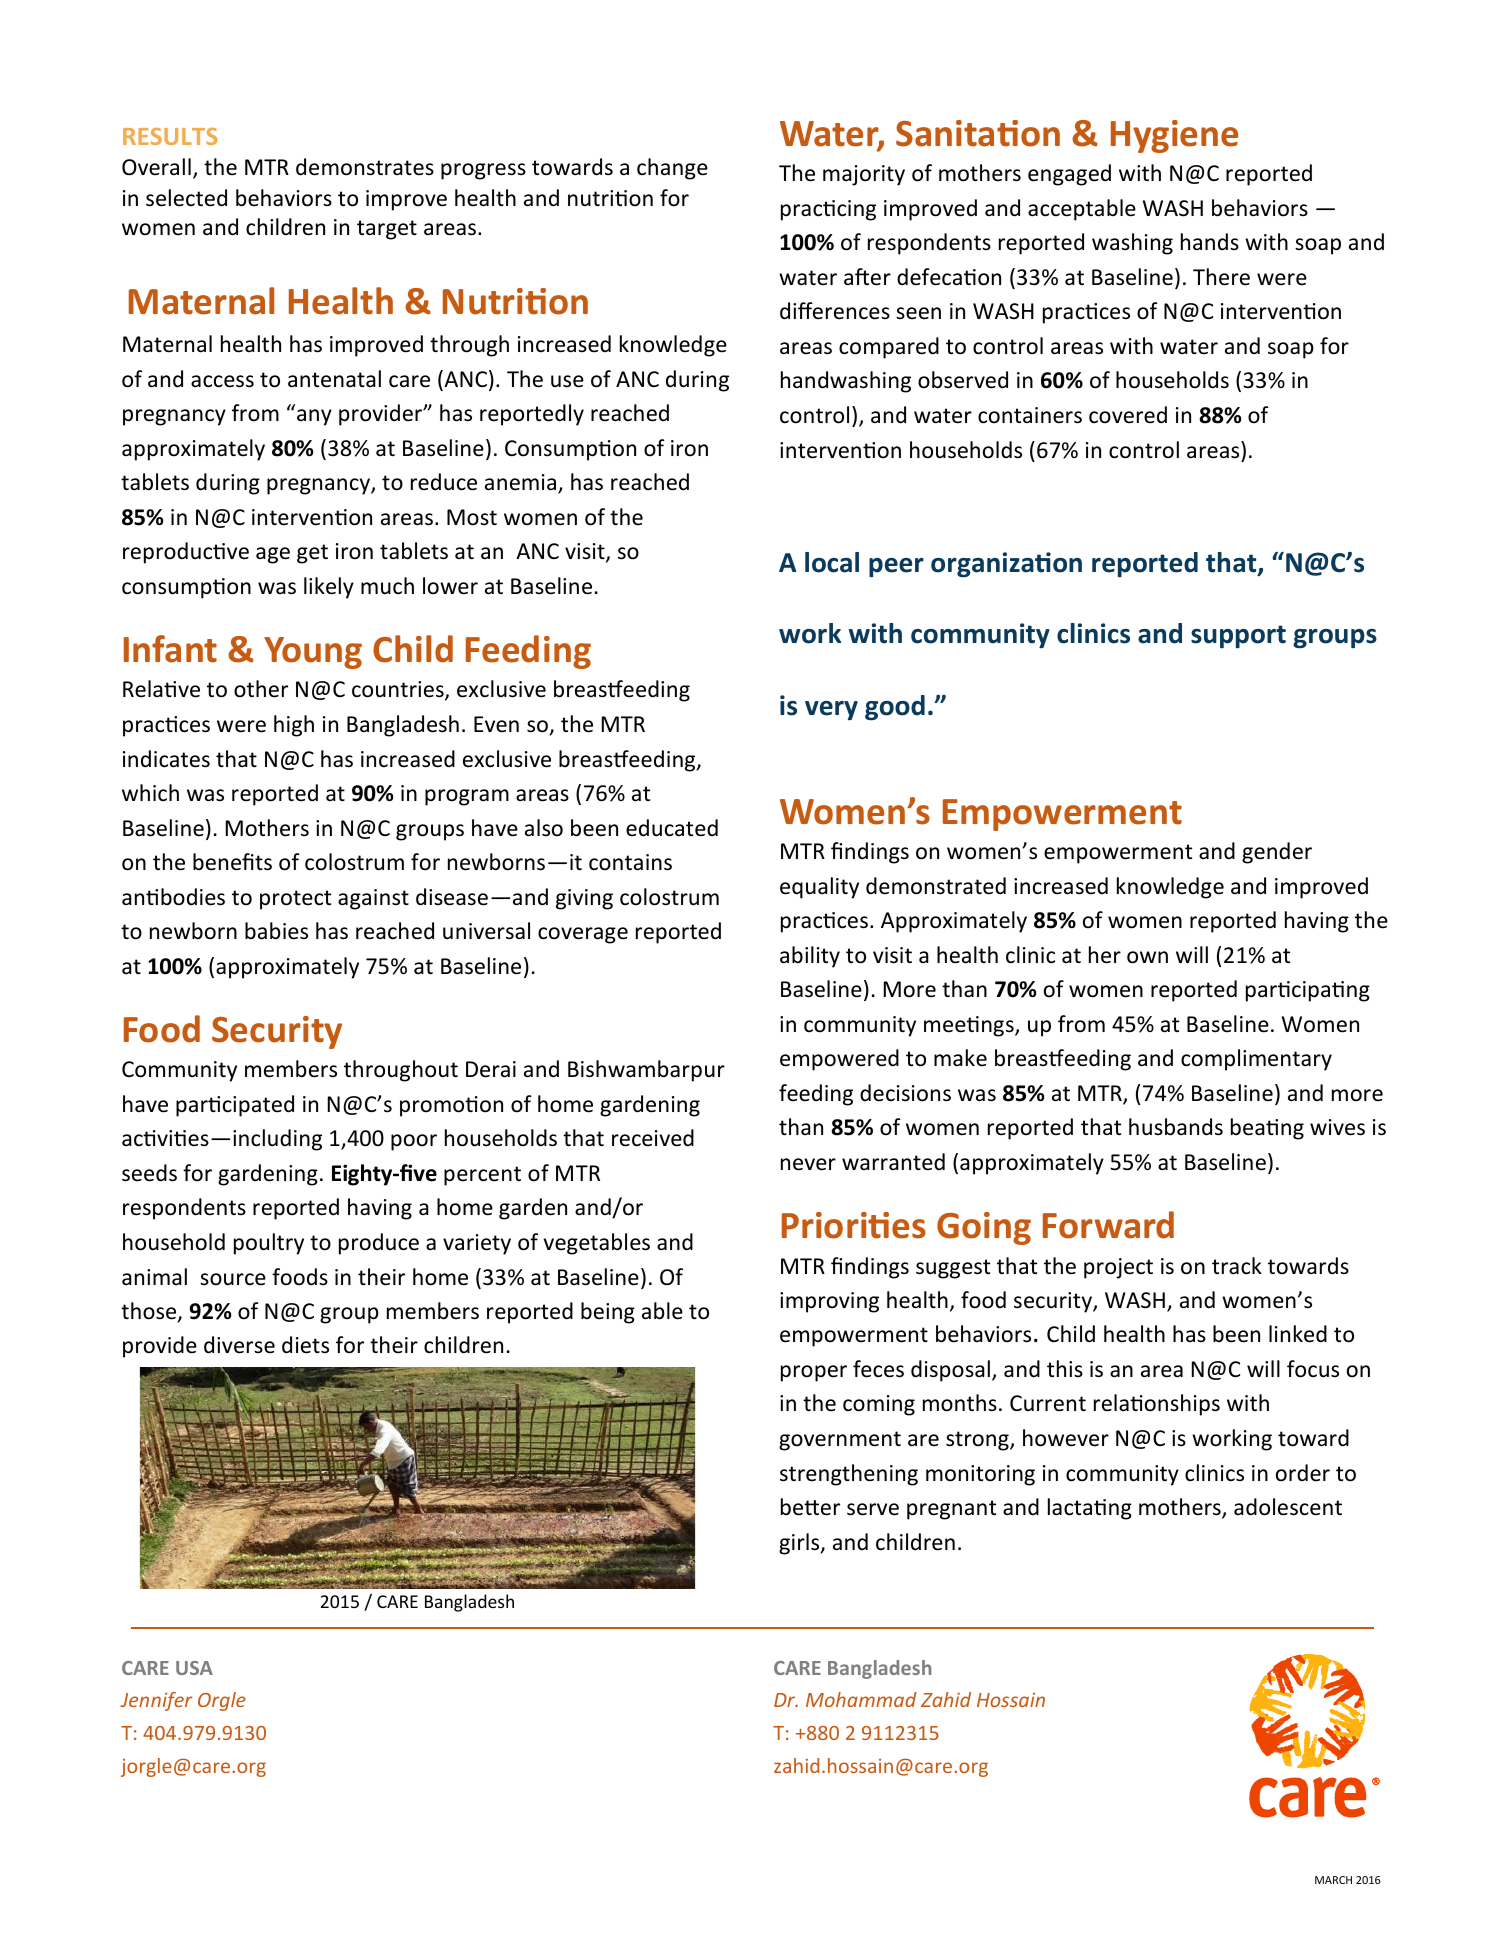  I want to click on babies, so click(276, 931).
